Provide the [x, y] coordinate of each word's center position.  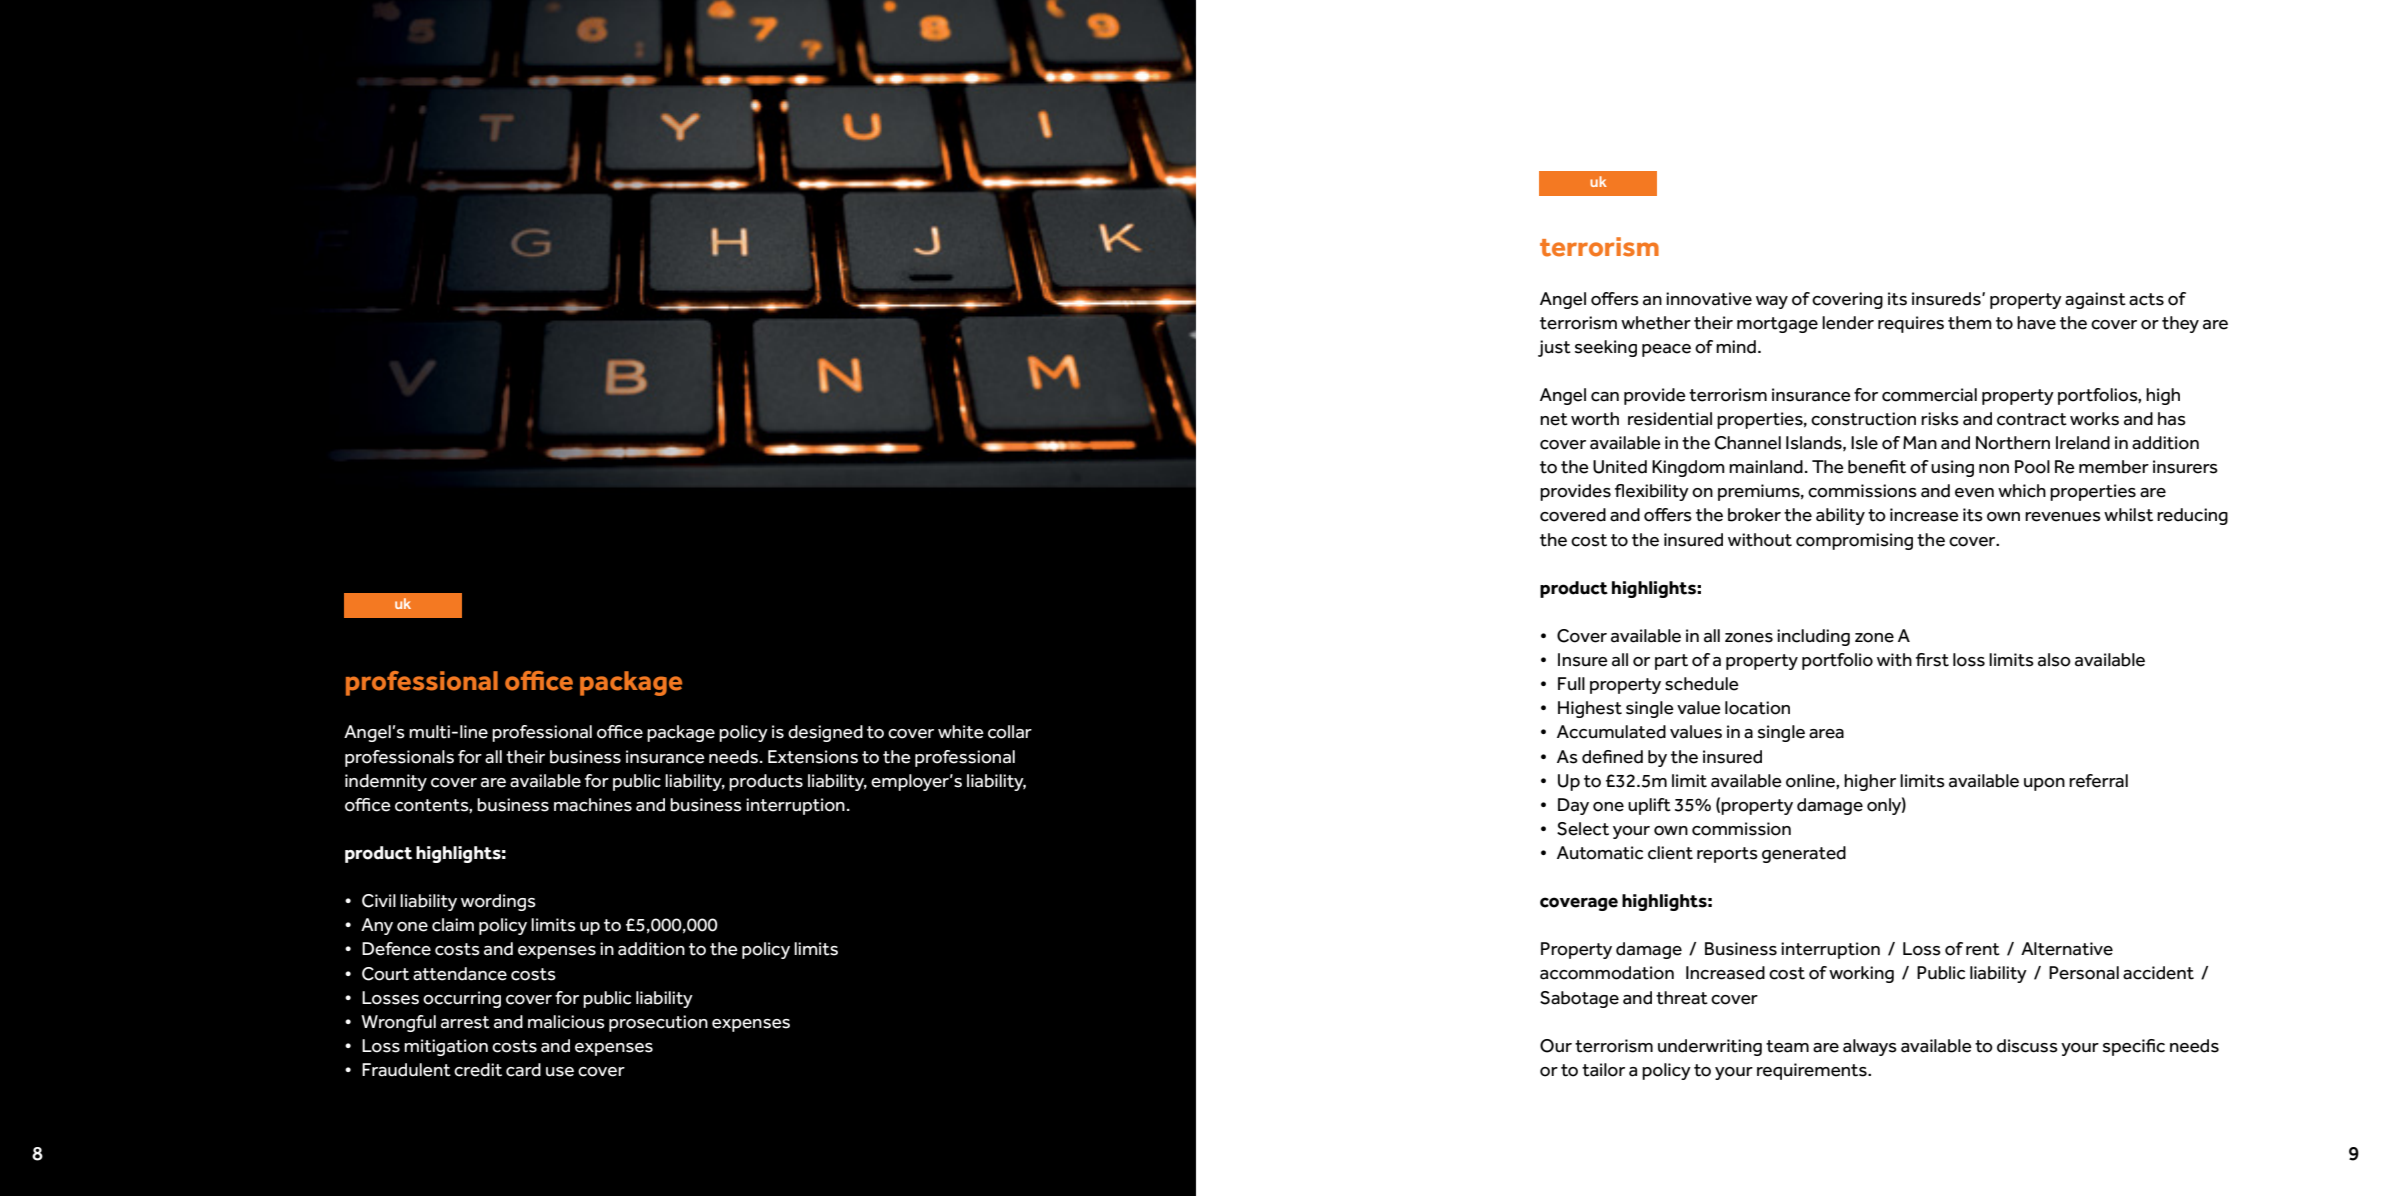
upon [2044, 784]
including [1813, 637]
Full [1571, 683]
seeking [1606, 348]
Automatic [1600, 853]
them [1970, 323]
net [1554, 419]
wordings [498, 902]
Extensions [813, 757]
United [1620, 467]
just [1554, 348]
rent [1983, 949]
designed [825, 733]
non [1994, 469]
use [560, 1072]
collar [1010, 732]
